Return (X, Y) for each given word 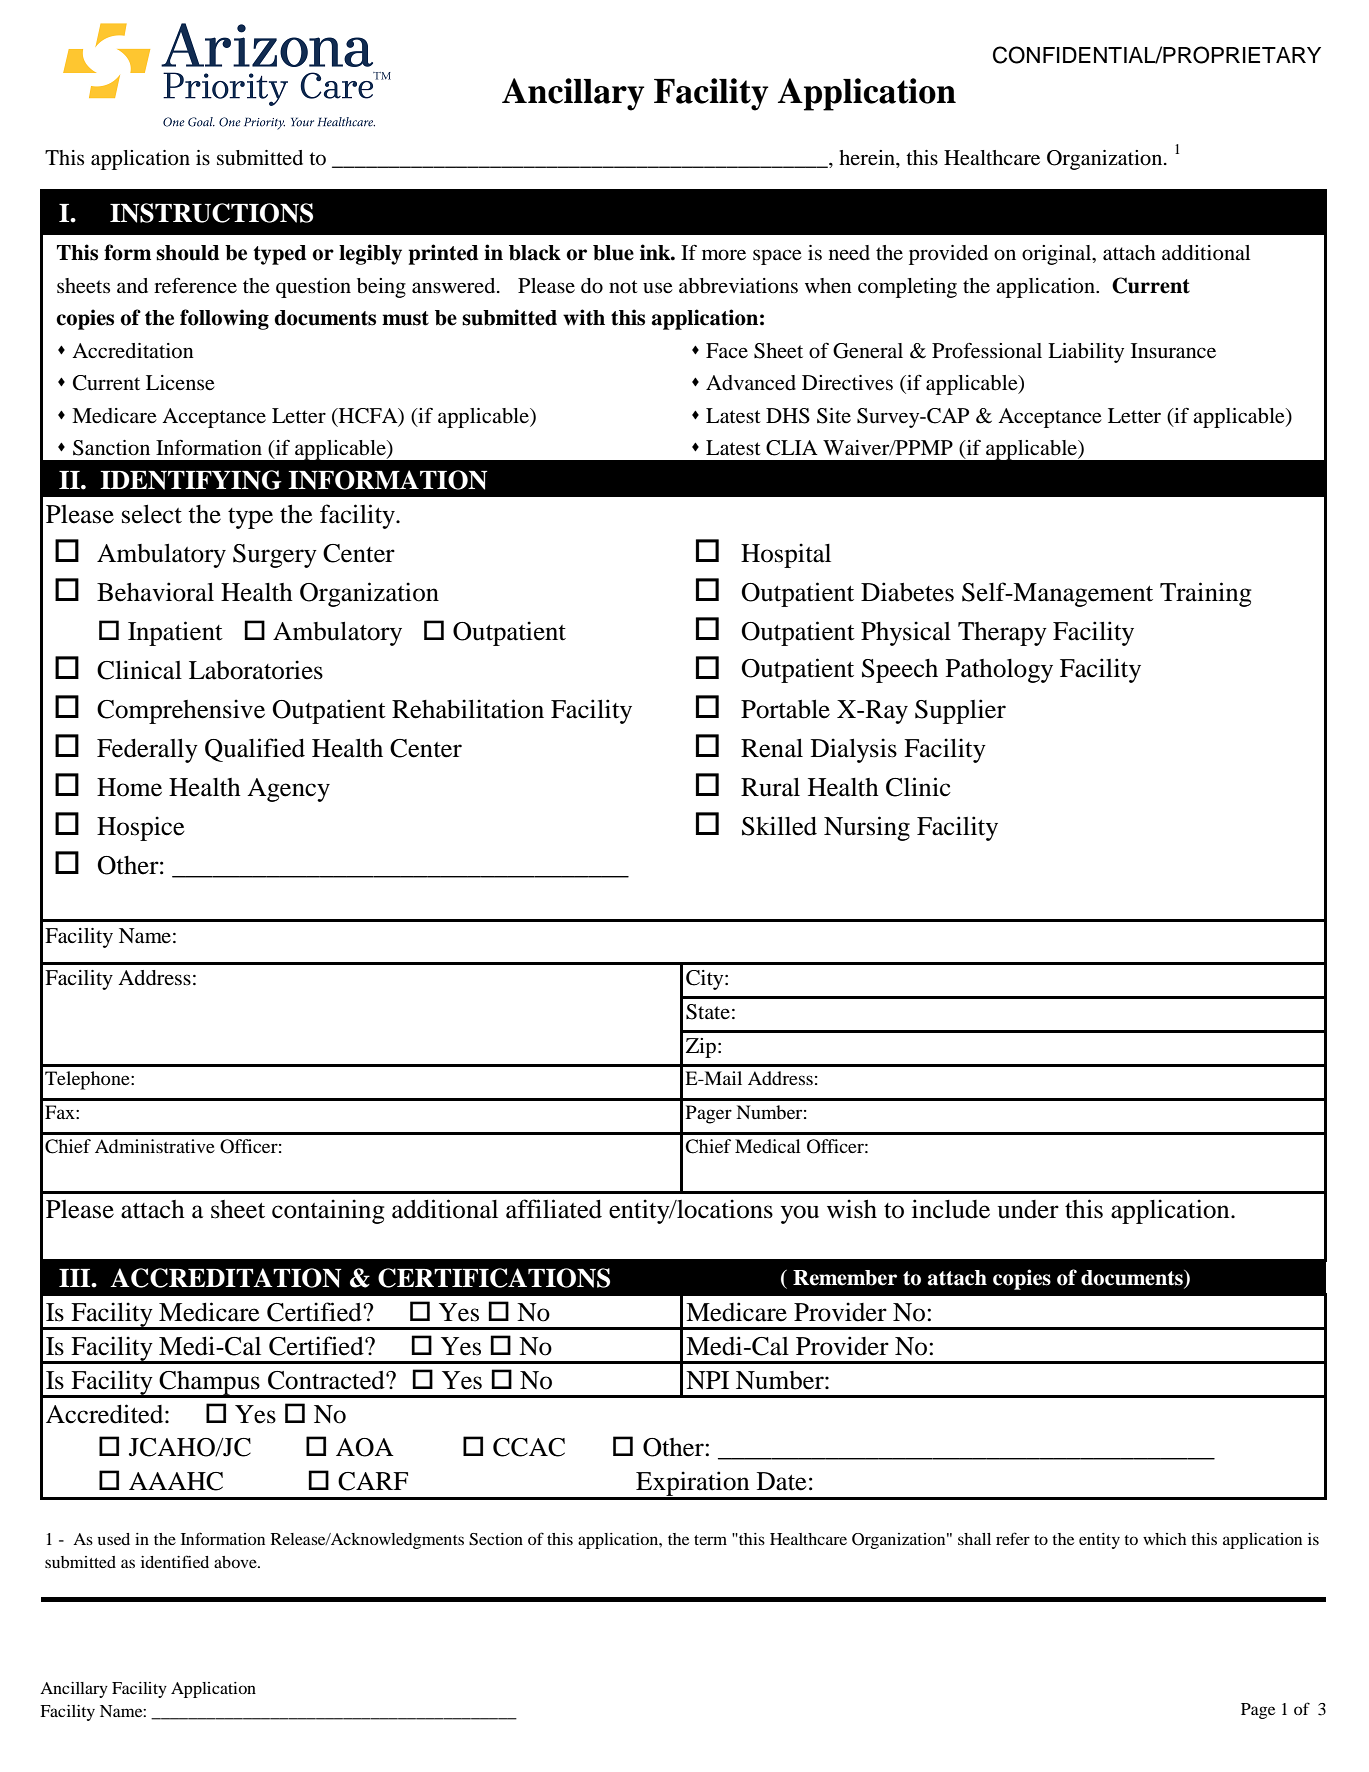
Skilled (779, 826)
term (710, 1540)
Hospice (141, 828)
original (1058, 255)
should (187, 253)
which (1164, 1539)
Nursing (867, 828)
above (236, 1562)
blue (613, 253)
